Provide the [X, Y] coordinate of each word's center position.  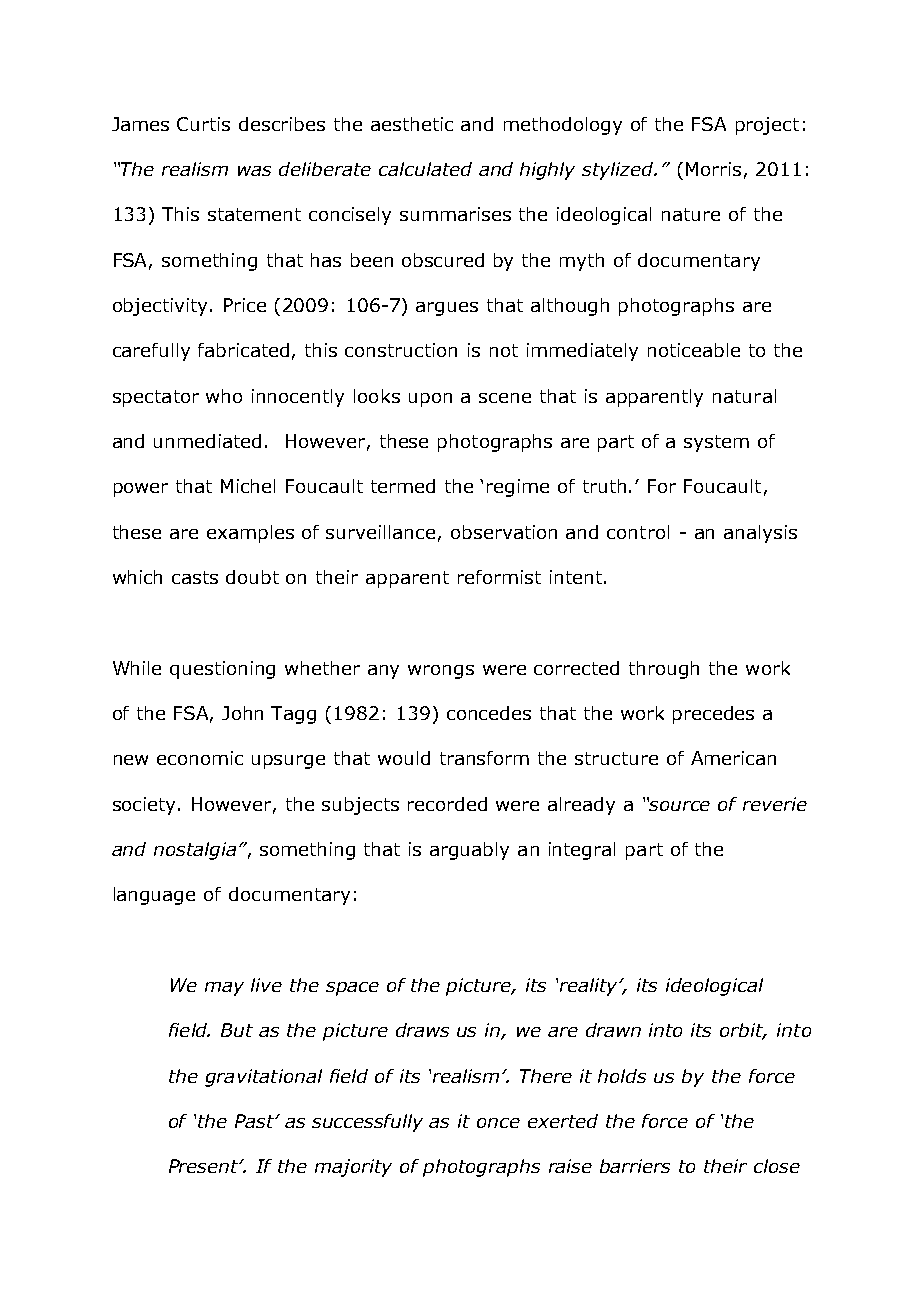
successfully [367, 1123]
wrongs [441, 672]
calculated [425, 169]
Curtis [203, 124]
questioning [222, 670]
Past [256, 1121]
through [664, 670]
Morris [713, 169]
